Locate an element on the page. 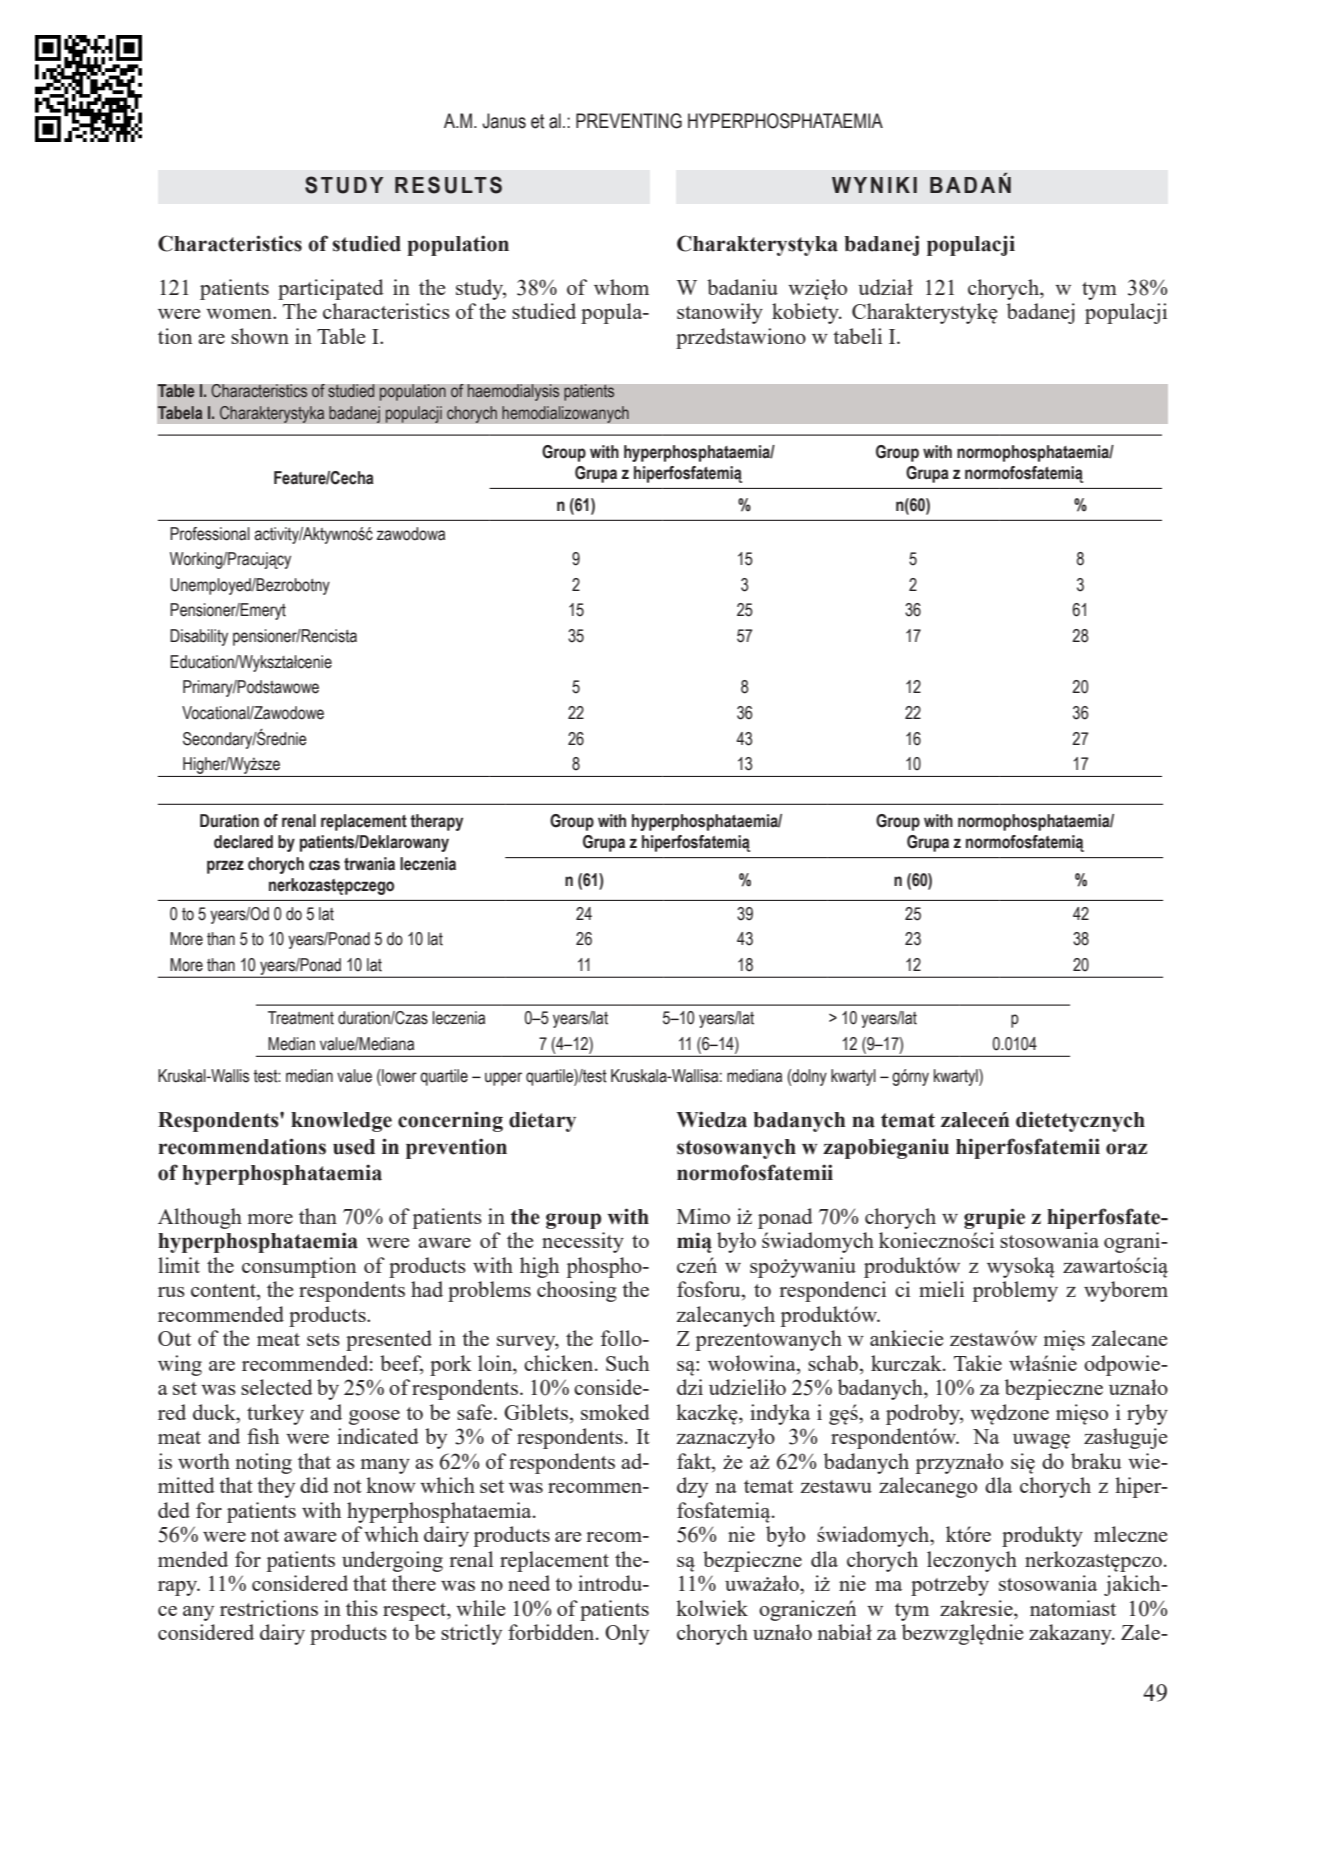 The image size is (1326, 1876). whom is located at coordinates (621, 287).
